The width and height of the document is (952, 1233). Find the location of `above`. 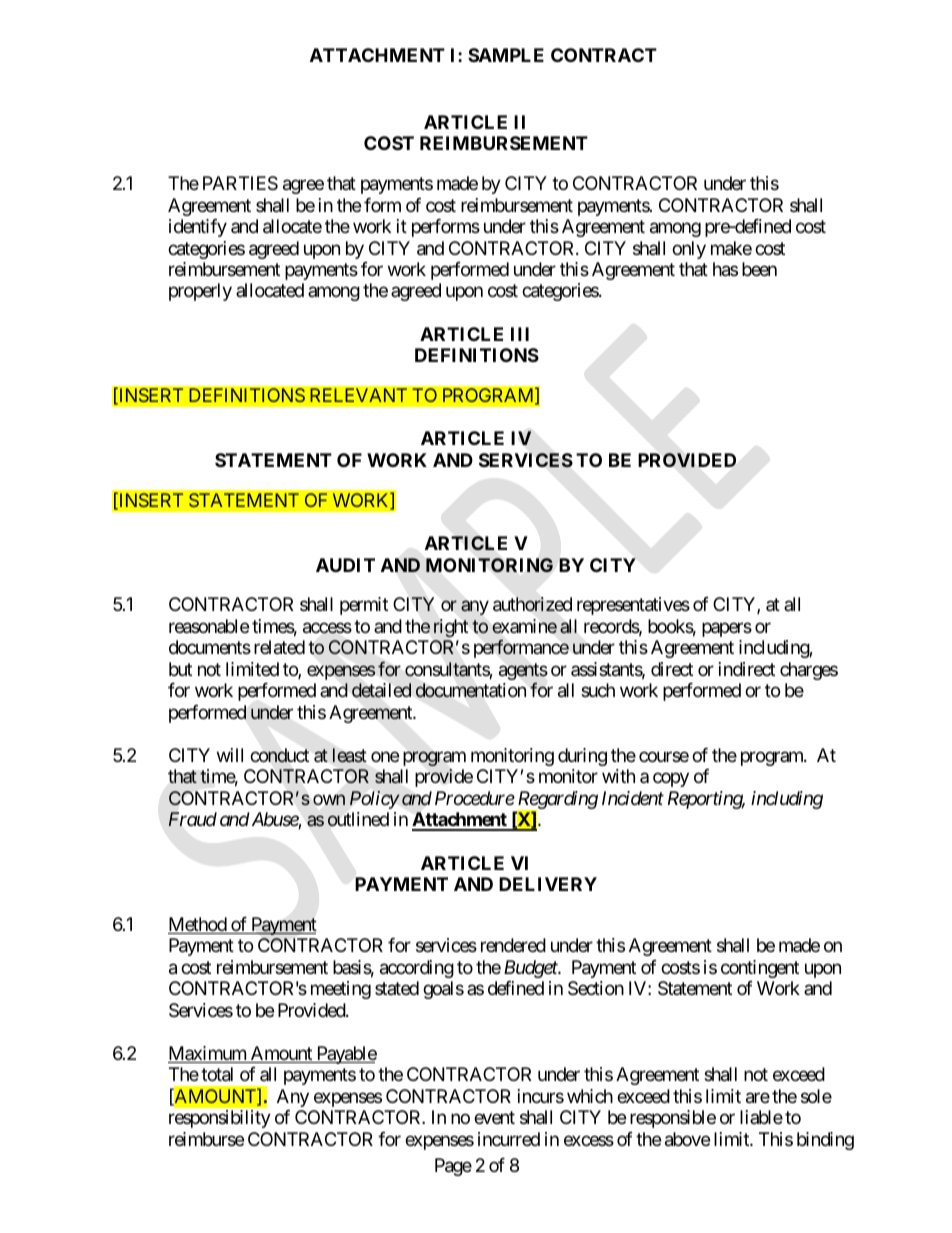

above is located at coordinates (687, 1139).
